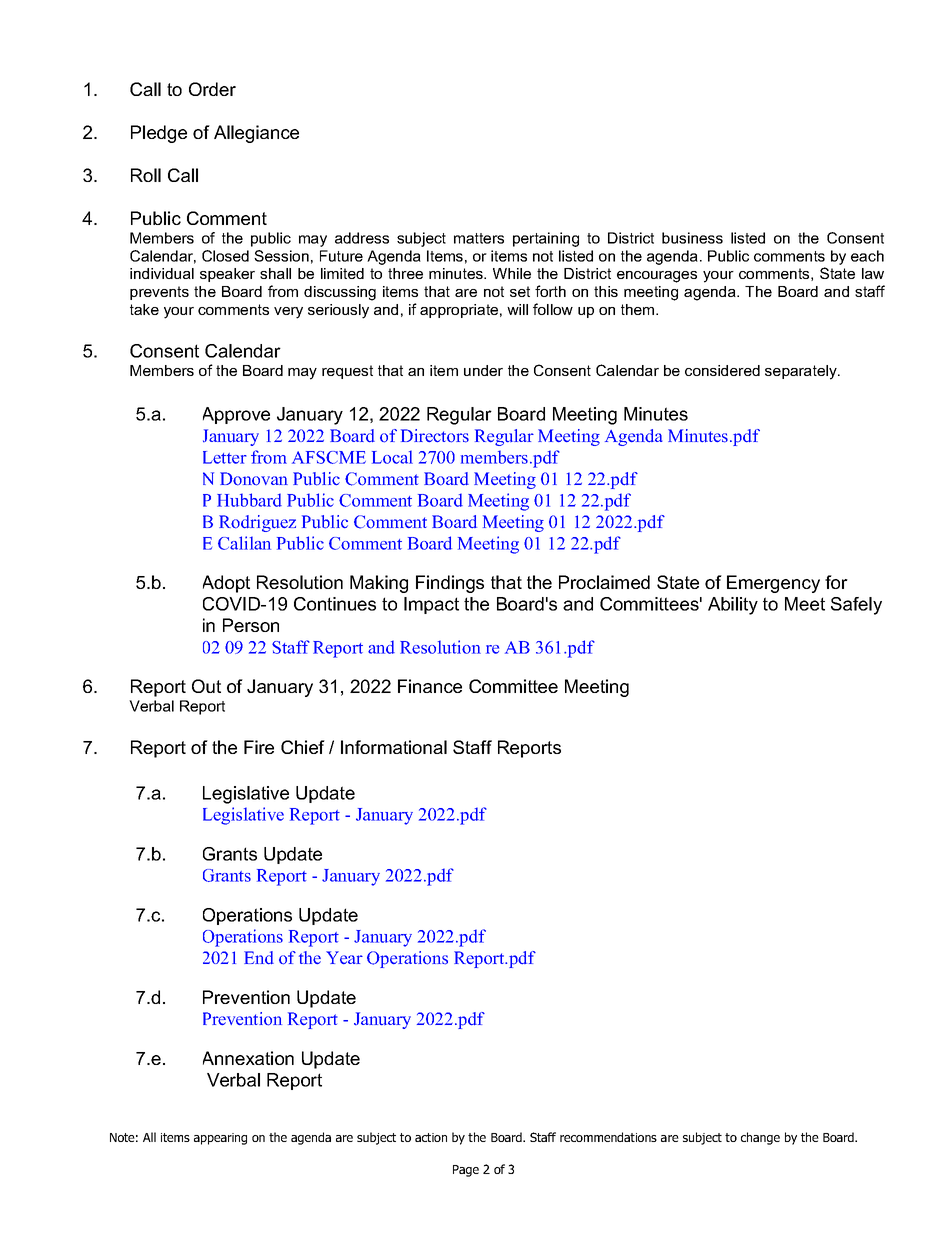 The image size is (952, 1233). I want to click on Impact, so click(431, 605).
